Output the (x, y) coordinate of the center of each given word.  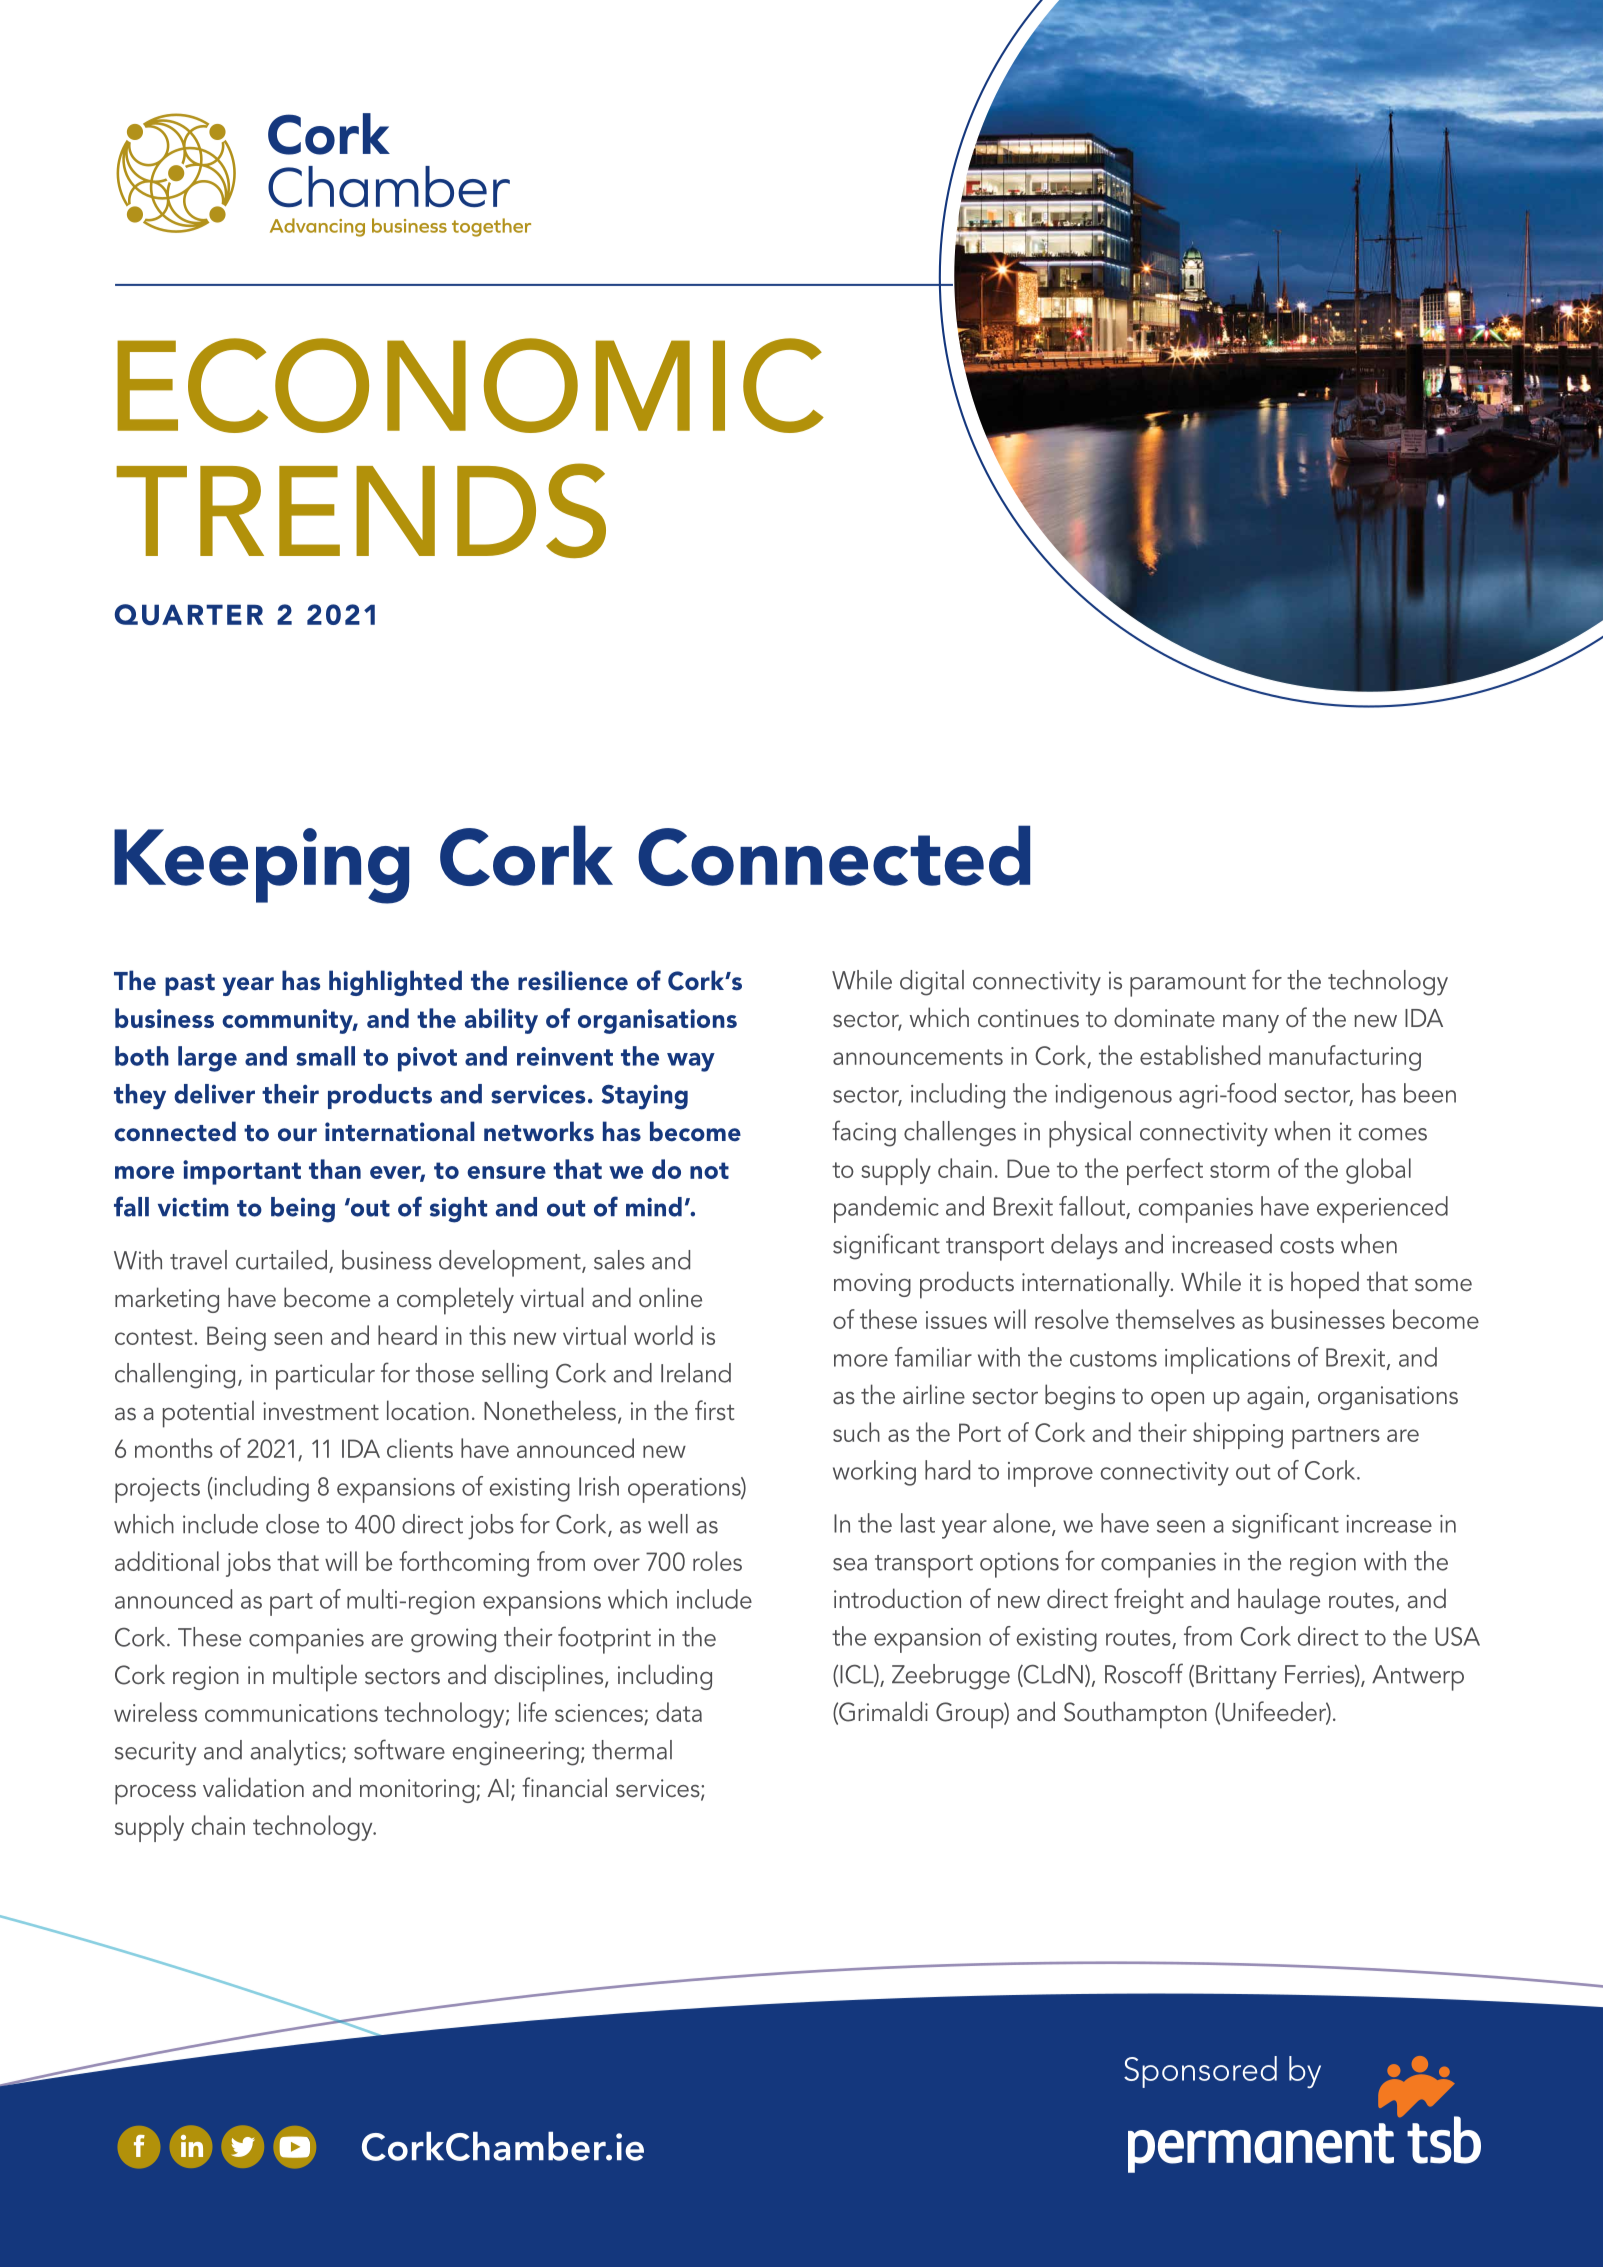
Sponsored (1200, 2072)
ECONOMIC (470, 385)
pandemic (886, 1209)
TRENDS (361, 510)
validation (253, 1787)
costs (1307, 1246)
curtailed (281, 1260)
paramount (1188, 985)
